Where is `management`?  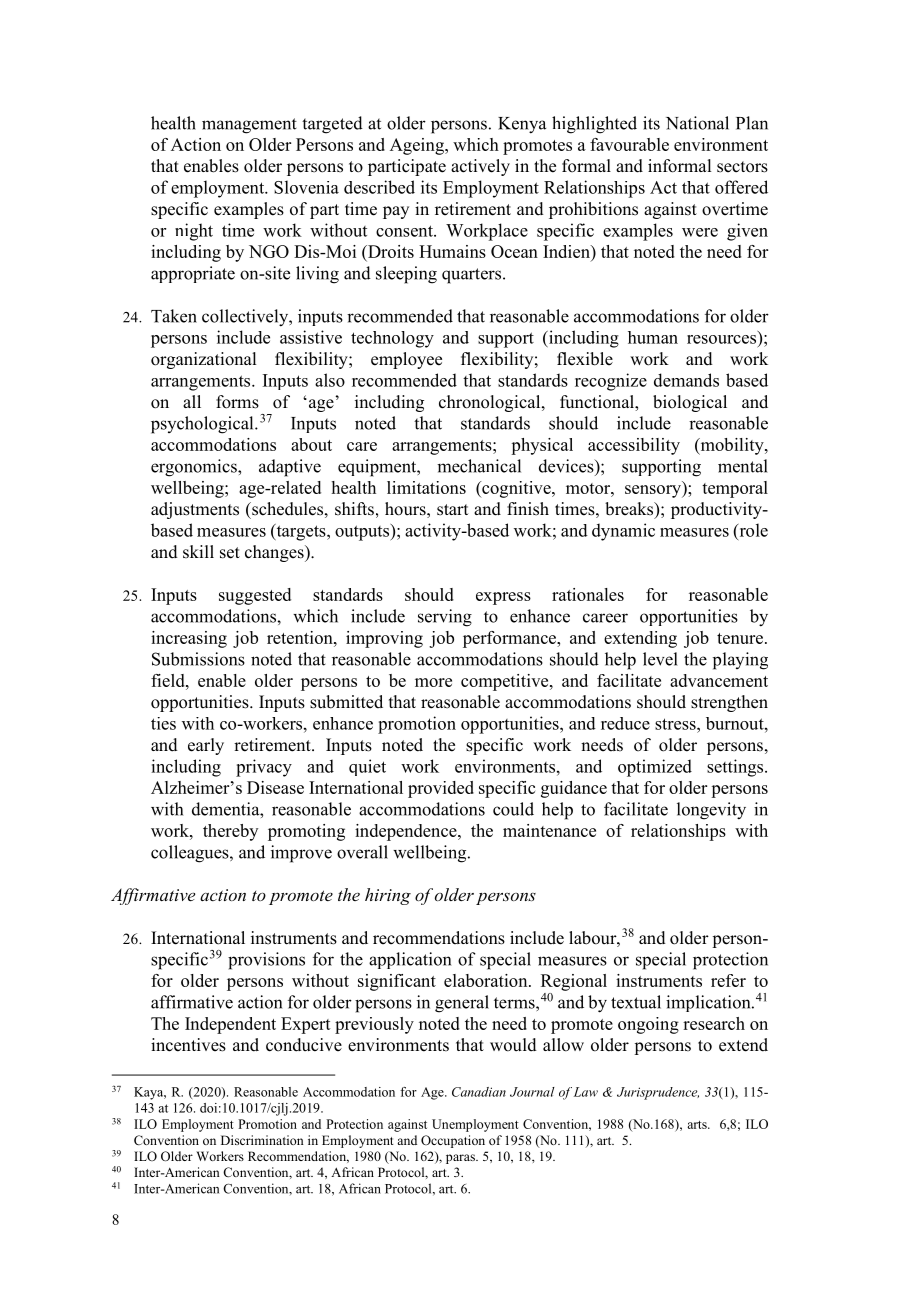
management is located at coordinates (249, 126).
